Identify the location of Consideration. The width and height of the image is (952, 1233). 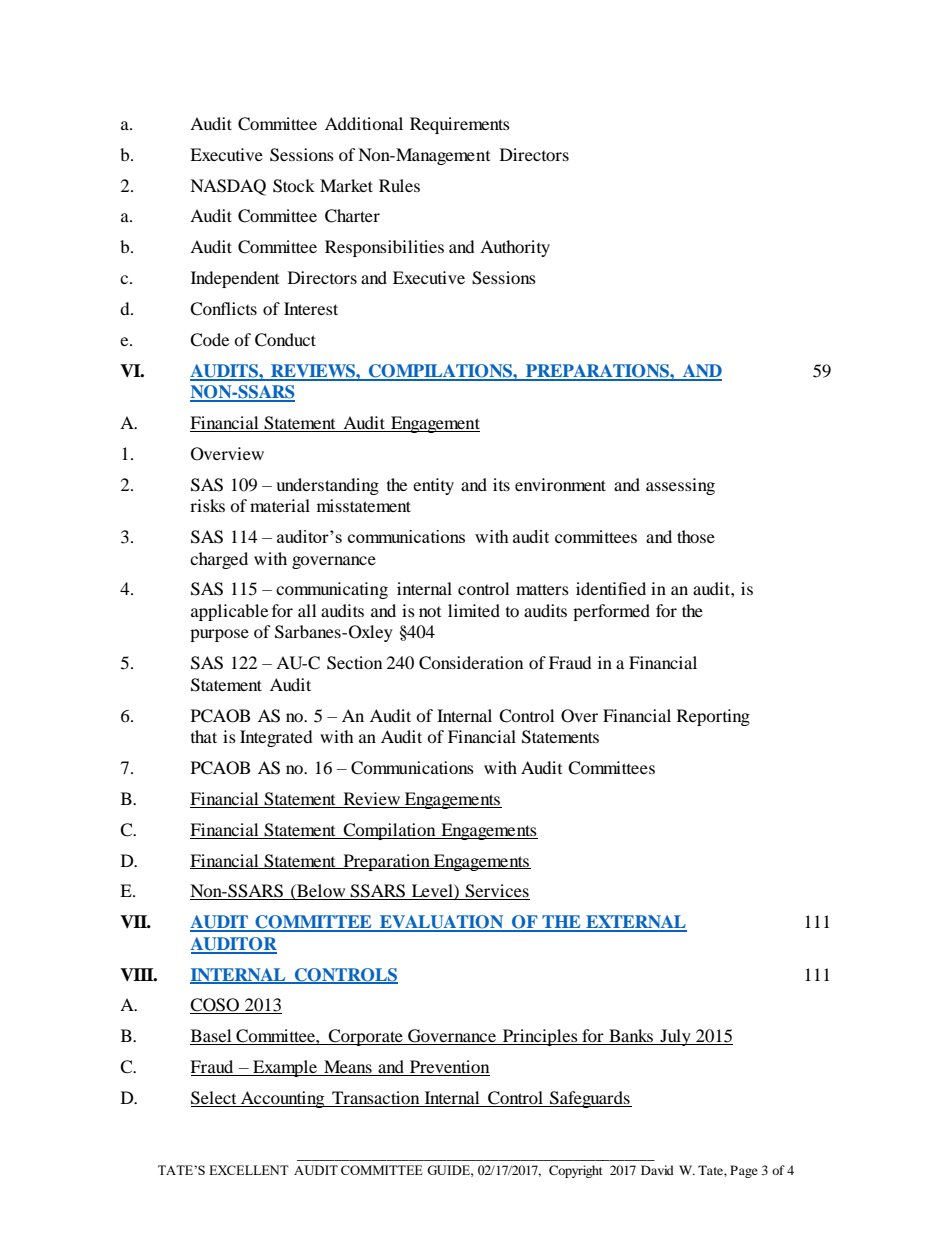
(471, 663).
